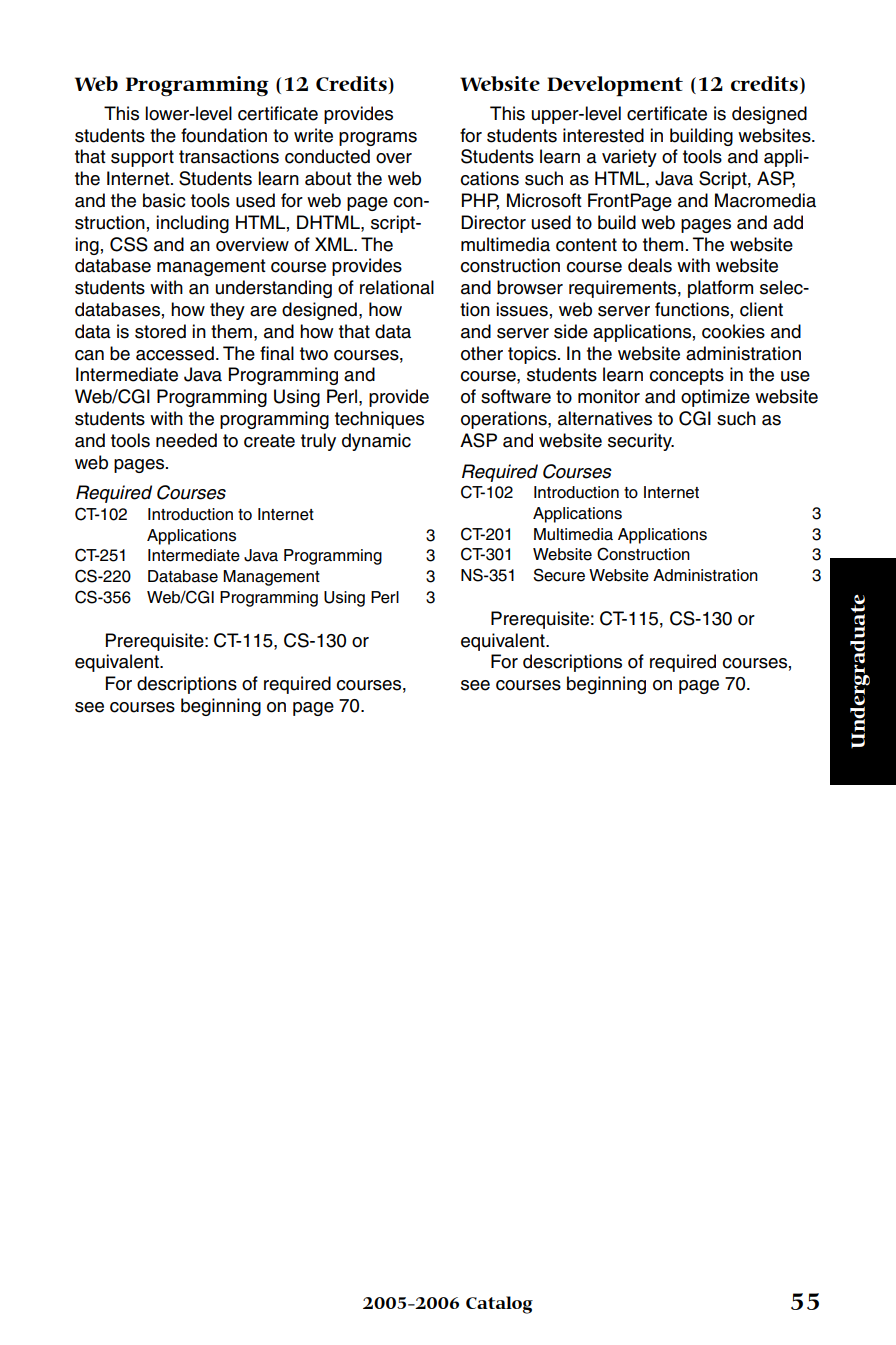  I want to click on needed, so click(186, 440).
